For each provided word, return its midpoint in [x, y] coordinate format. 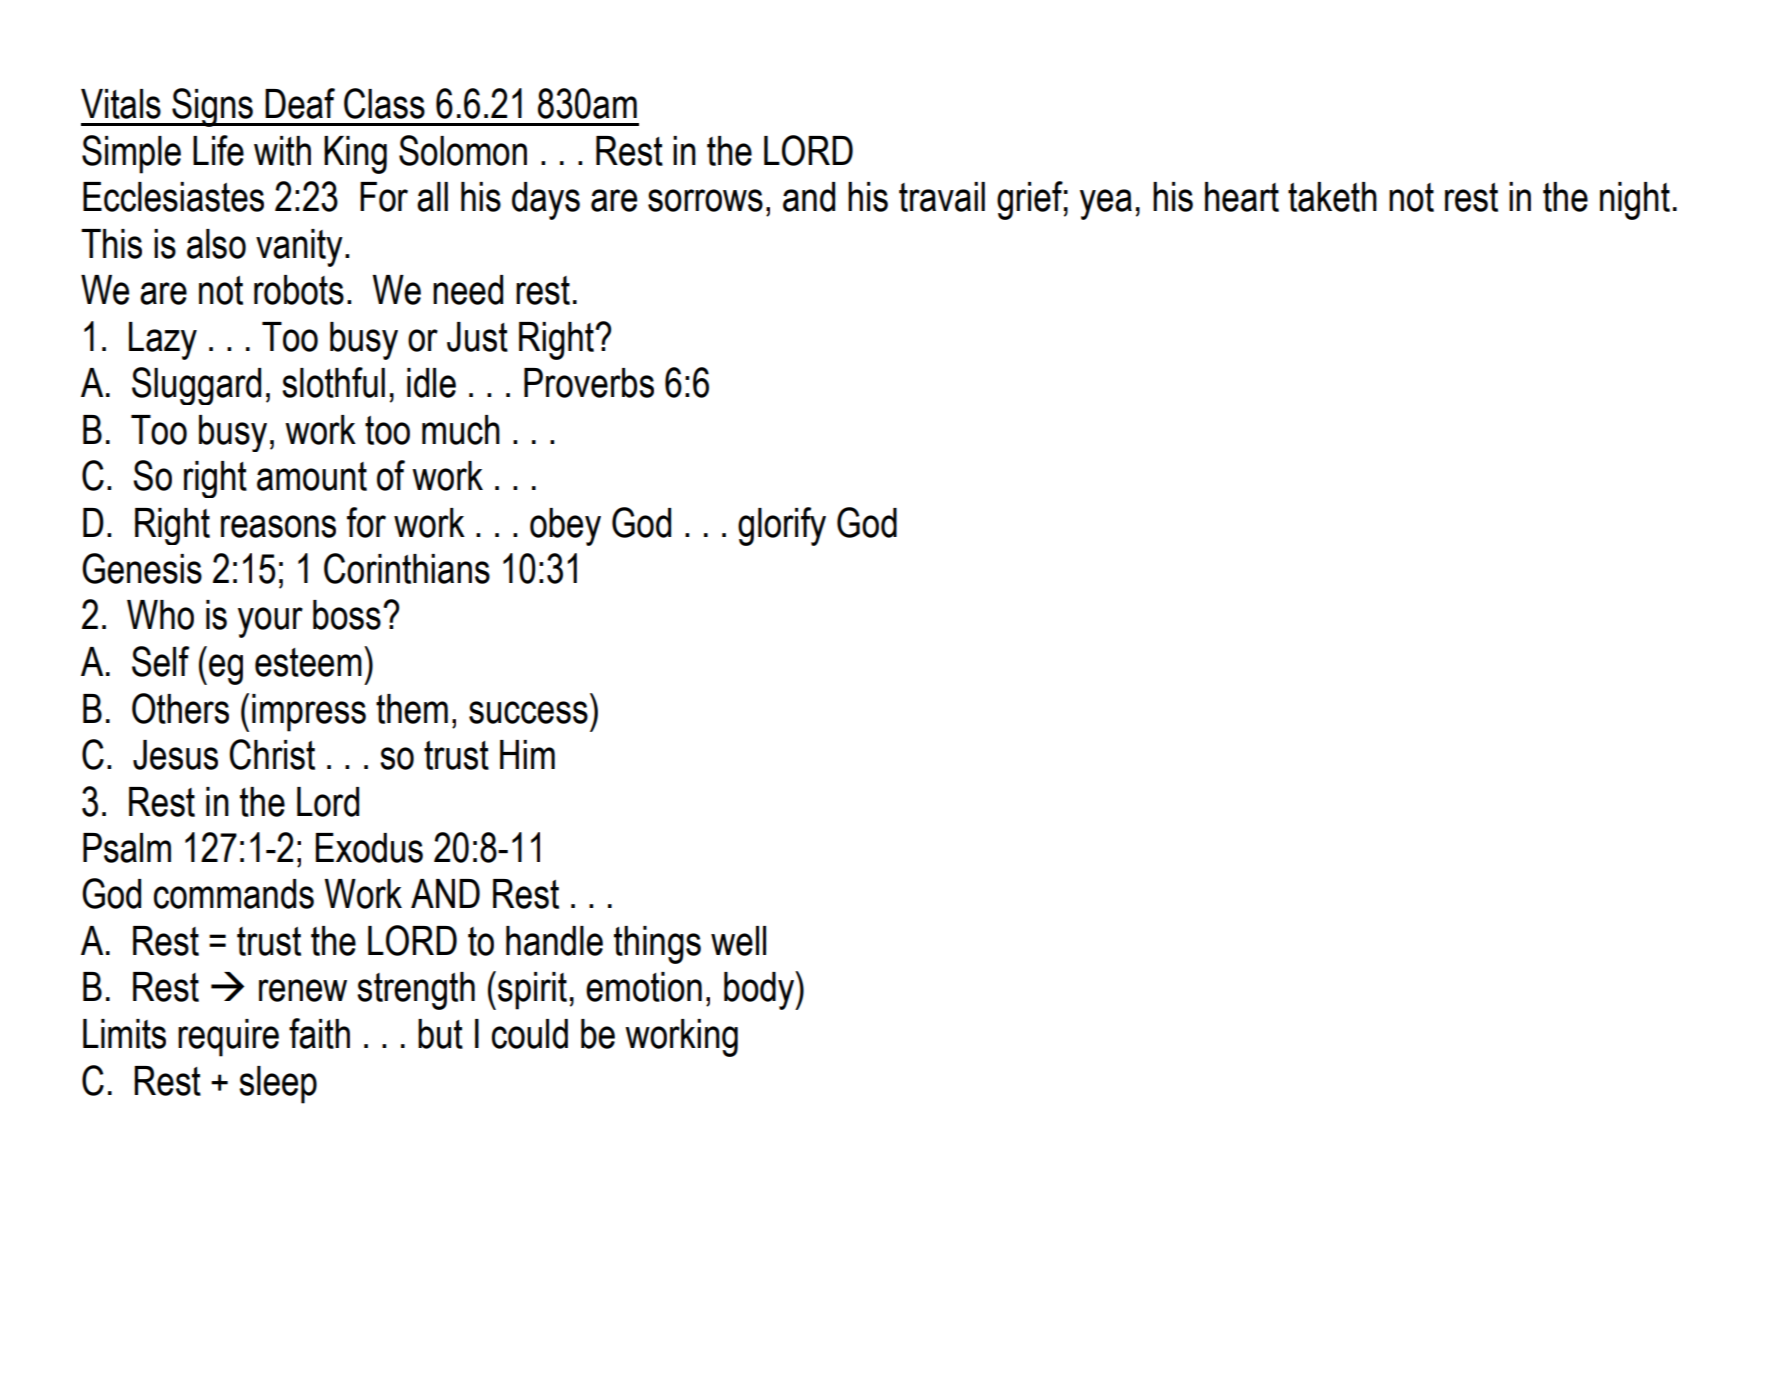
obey [565, 527]
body [760, 990]
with [282, 151]
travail [942, 197]
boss [347, 615]
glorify [782, 526]
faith [319, 1033]
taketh [1332, 197]
